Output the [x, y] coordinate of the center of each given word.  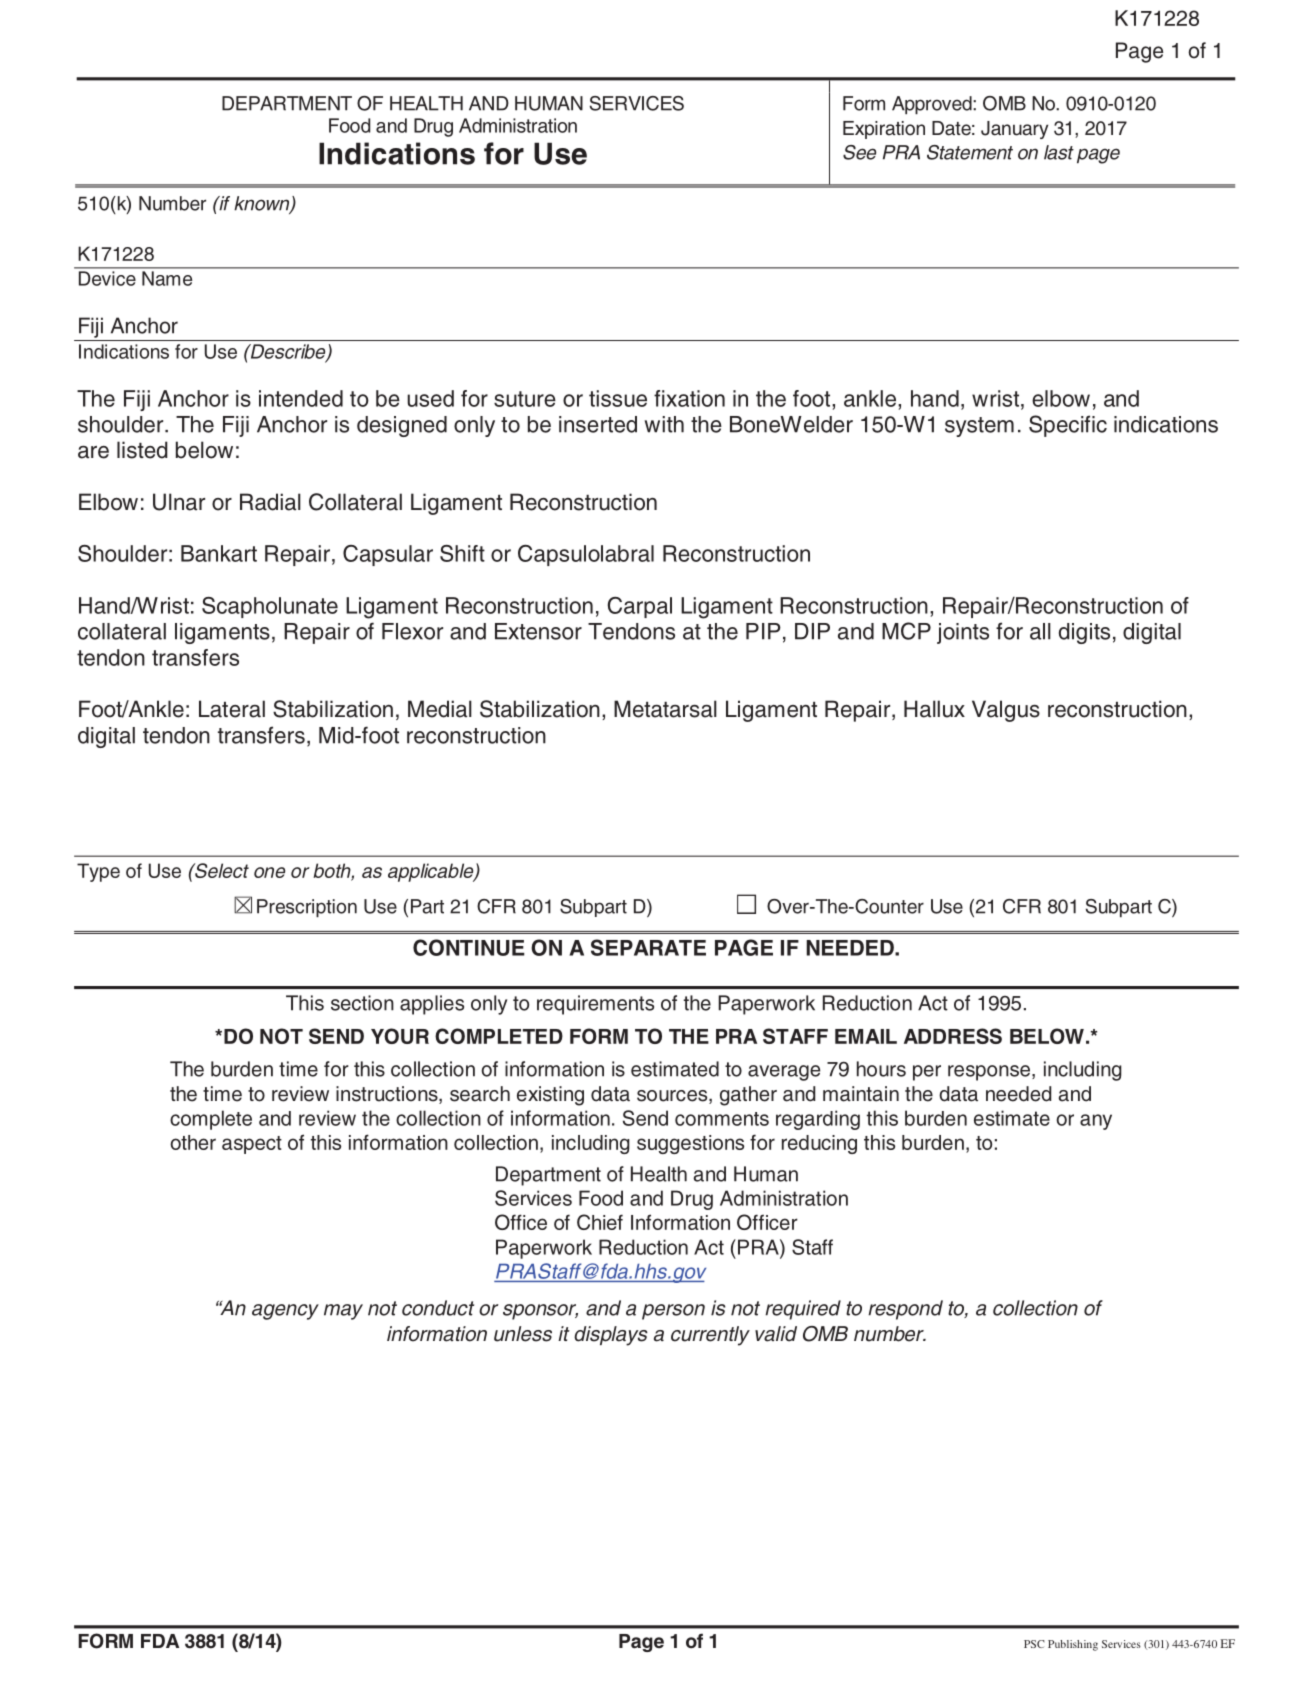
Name [167, 278]
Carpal [640, 607]
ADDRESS [953, 1036]
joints [963, 633]
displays [611, 1336]
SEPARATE [648, 947]
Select [221, 870]
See [859, 152]
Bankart [219, 553]
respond [905, 1310]
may [343, 1312]
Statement [970, 152]
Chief [600, 1222]
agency [285, 1312]
